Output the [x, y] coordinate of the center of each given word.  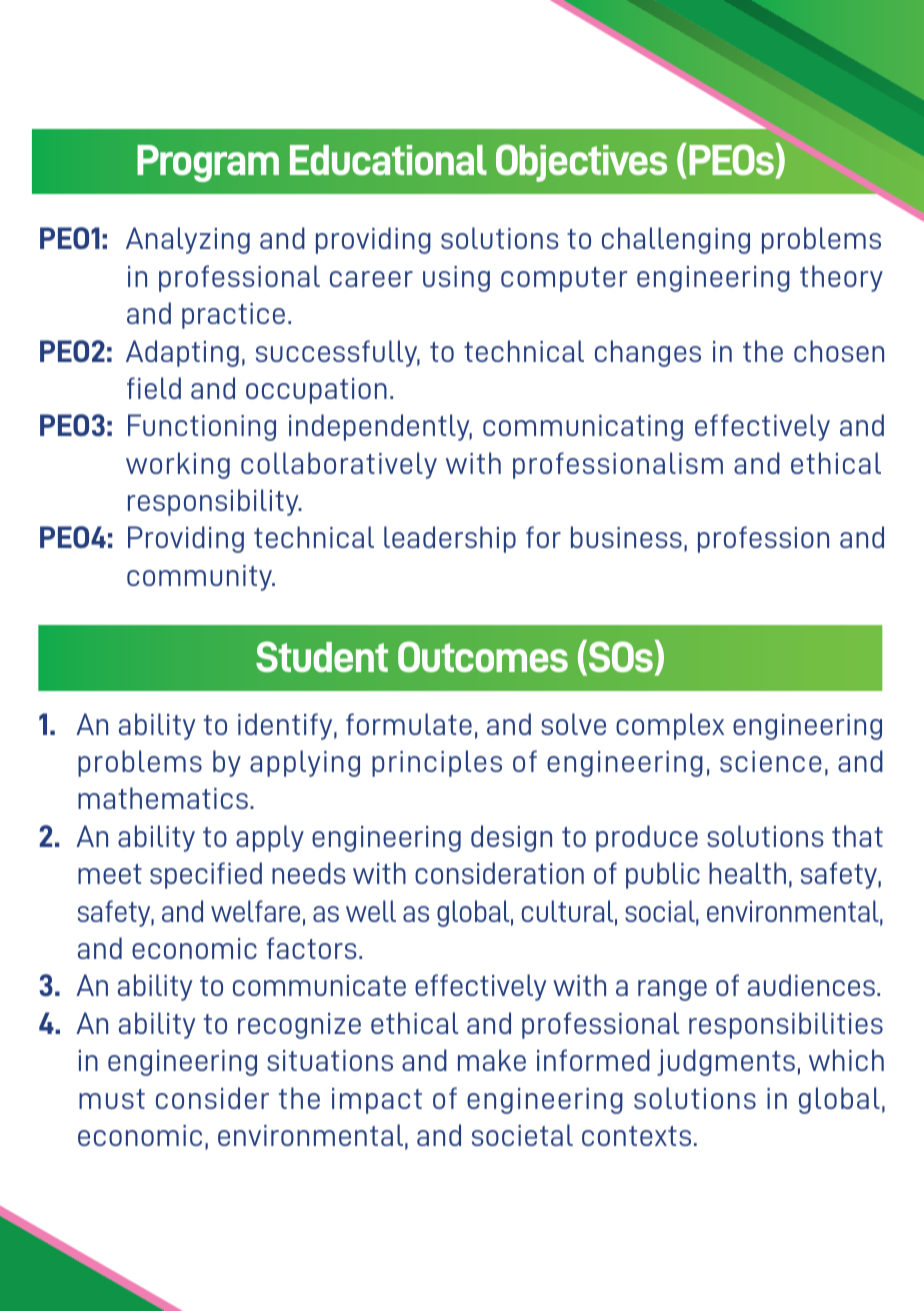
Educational [388, 160]
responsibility [214, 502]
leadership [450, 539]
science [771, 761]
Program [208, 163]
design [511, 838]
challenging [676, 240]
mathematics [163, 798]
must [112, 1099]
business [626, 537]
